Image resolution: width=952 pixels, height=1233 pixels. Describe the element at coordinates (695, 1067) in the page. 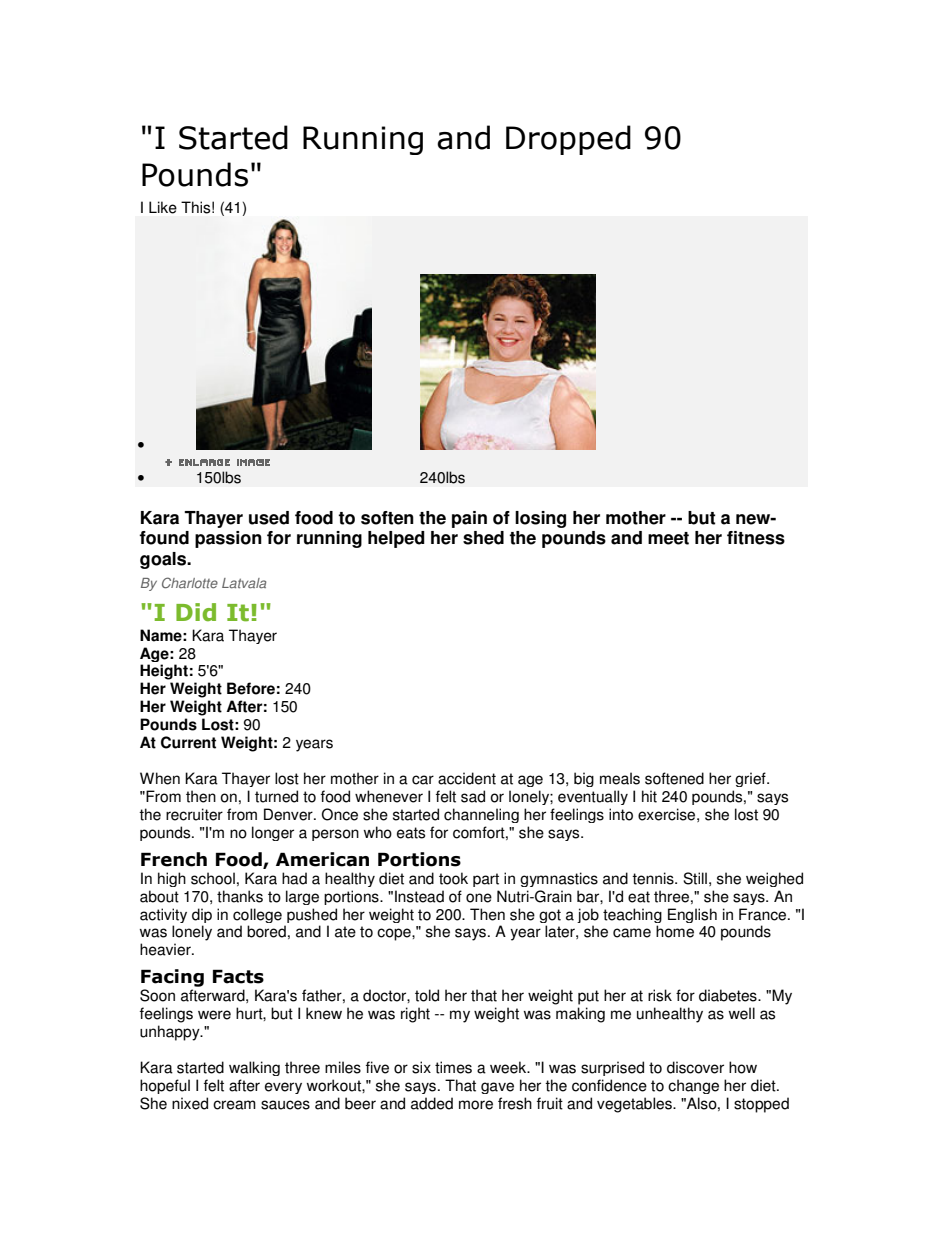

I see `discover` at that location.
